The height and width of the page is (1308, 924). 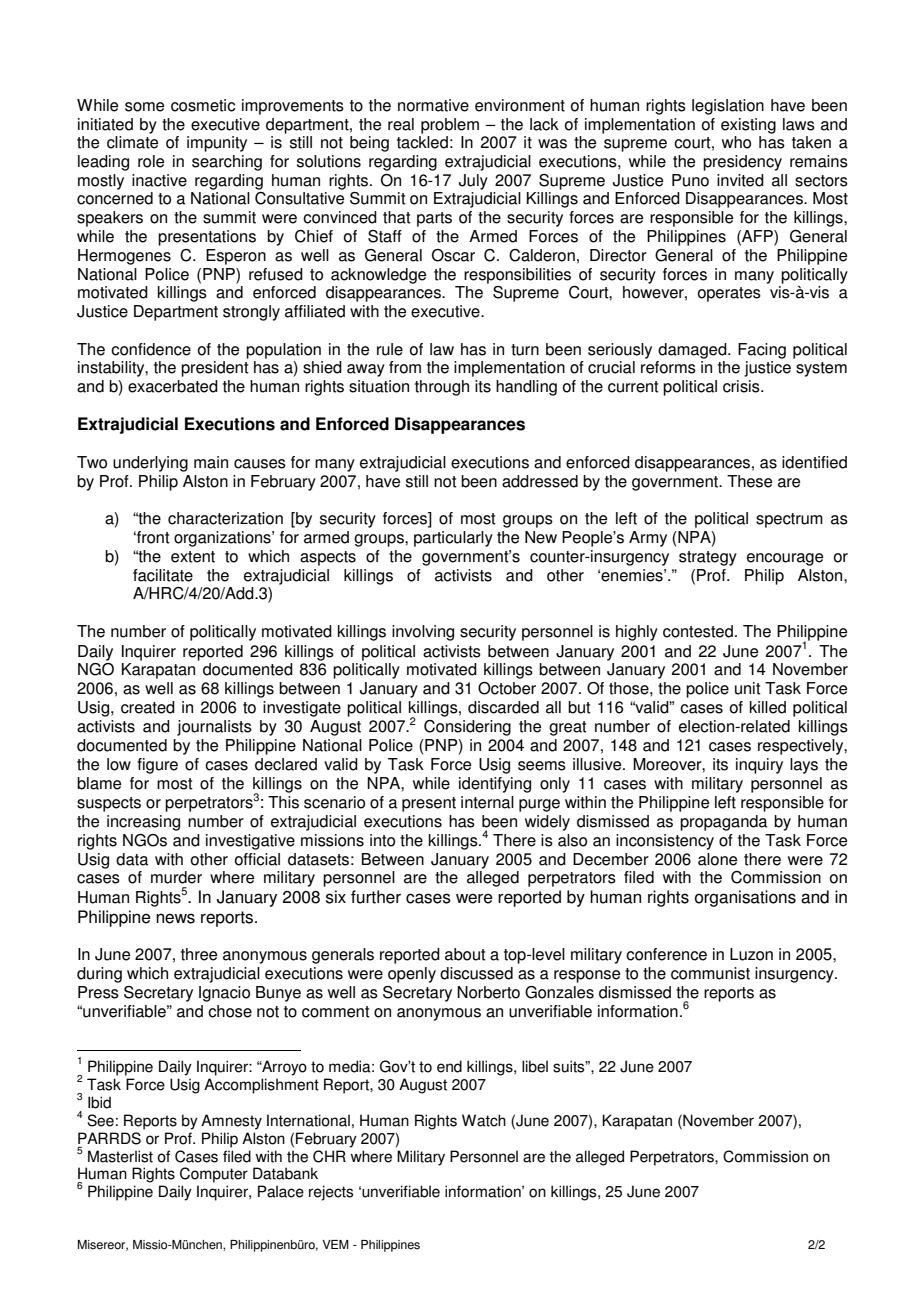 What do you see at coordinates (749, 481) in the page?
I see `These` at bounding box center [749, 481].
